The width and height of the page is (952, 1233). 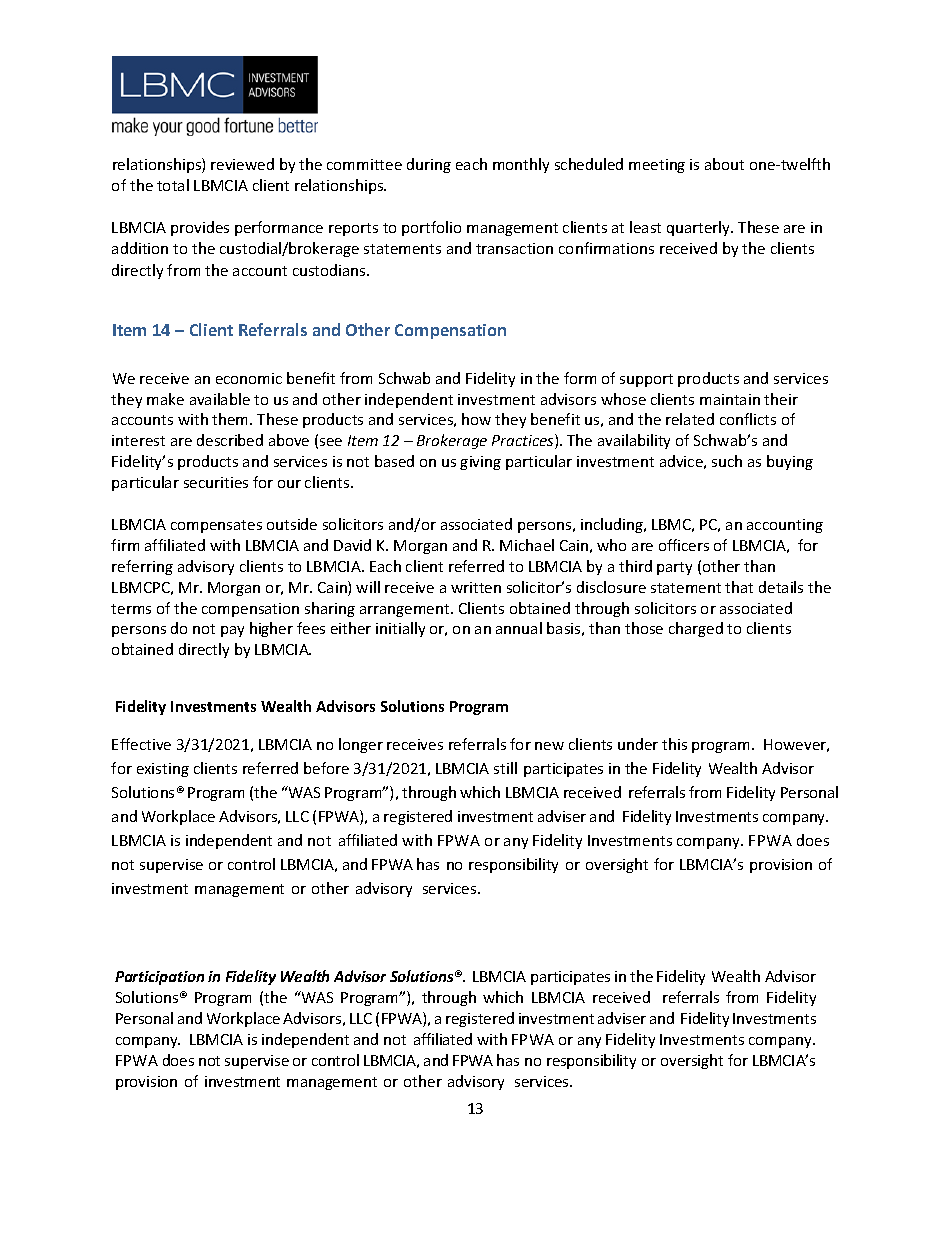 I want to click on related, so click(x=690, y=419).
